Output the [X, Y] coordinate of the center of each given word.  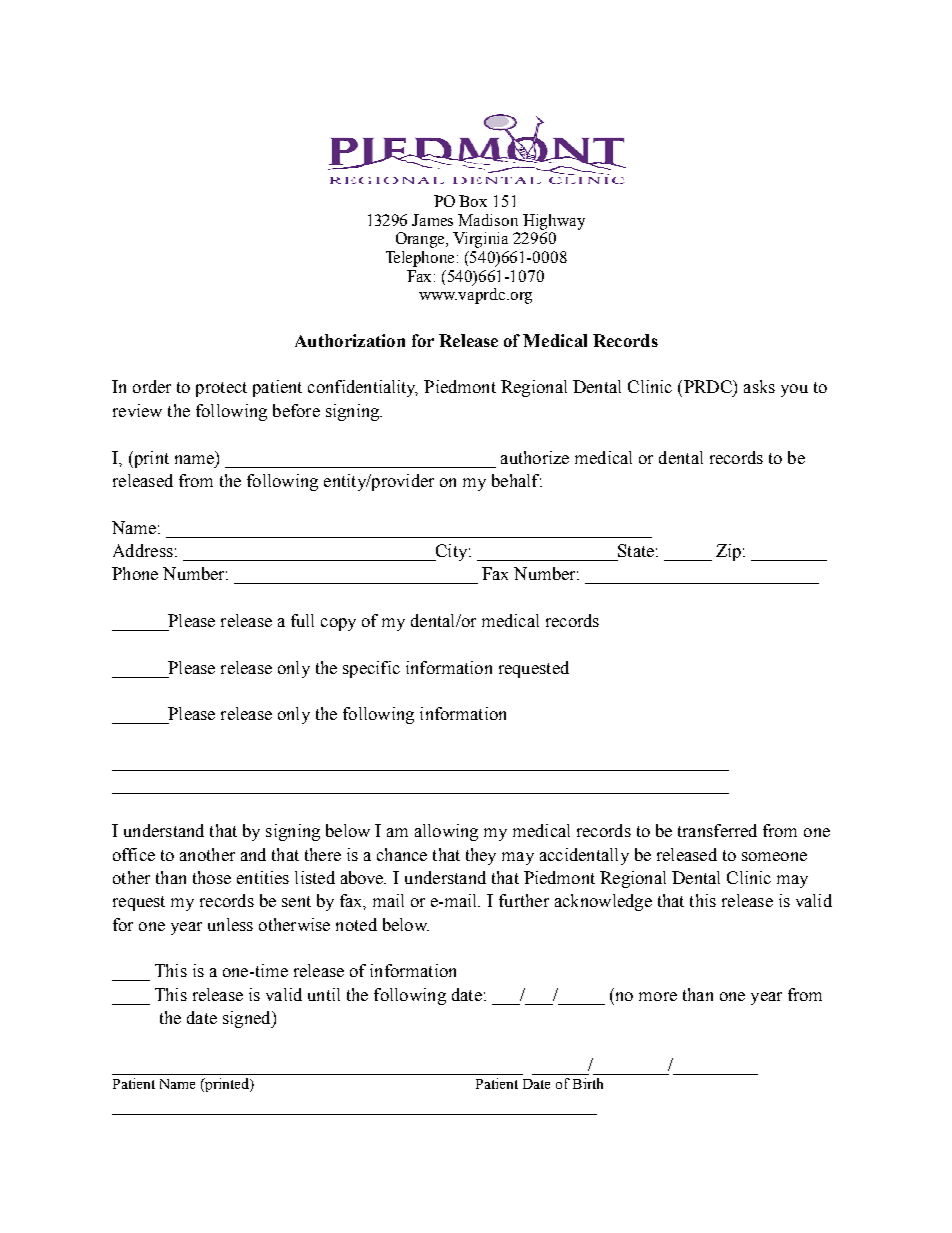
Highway [554, 222]
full [302, 620]
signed [248, 1019]
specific [371, 669]
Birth [588, 1083]
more [658, 996]
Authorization [350, 340]
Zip [728, 552]
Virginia [480, 240]
